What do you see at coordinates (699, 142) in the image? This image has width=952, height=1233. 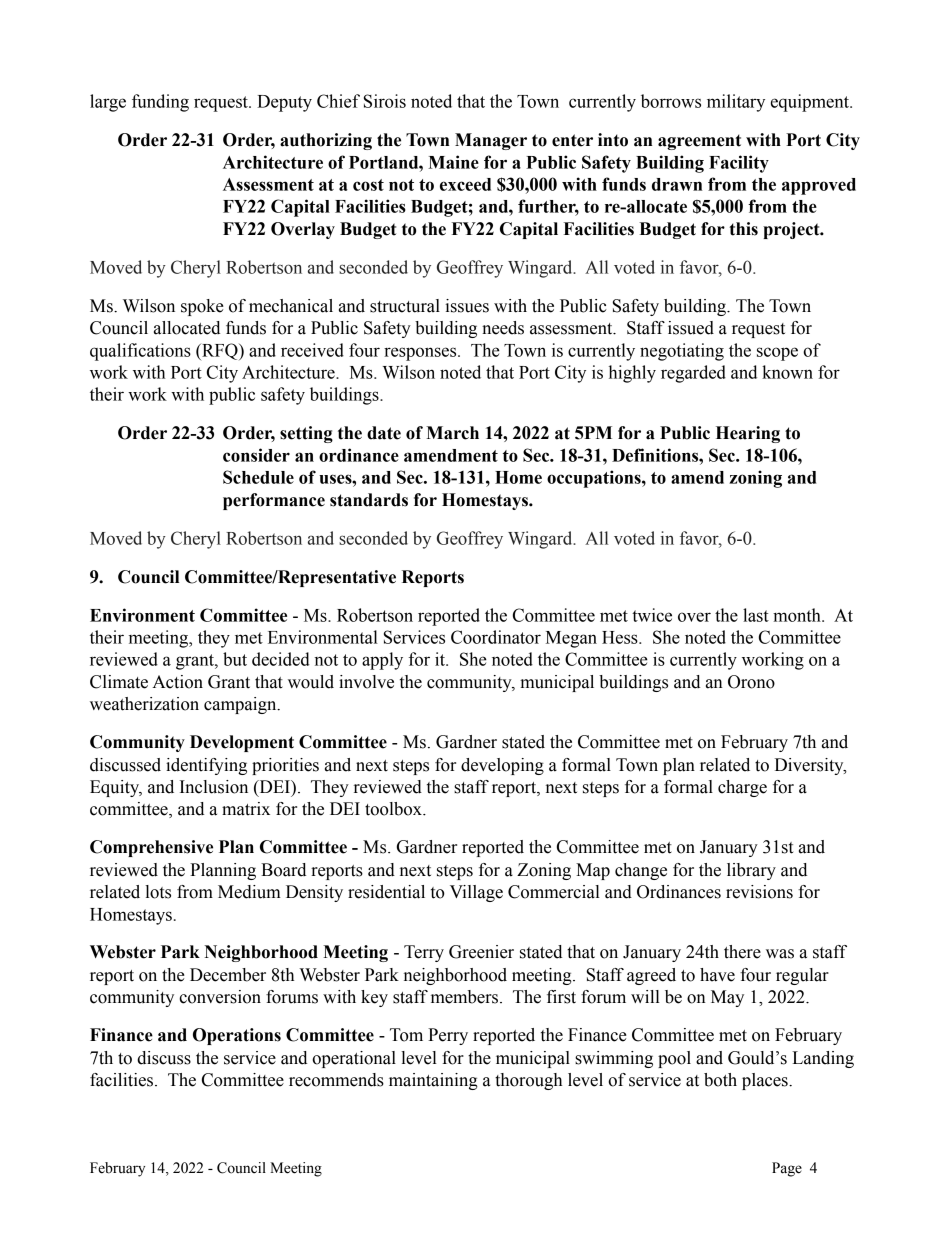 I see `agreement` at bounding box center [699, 142].
